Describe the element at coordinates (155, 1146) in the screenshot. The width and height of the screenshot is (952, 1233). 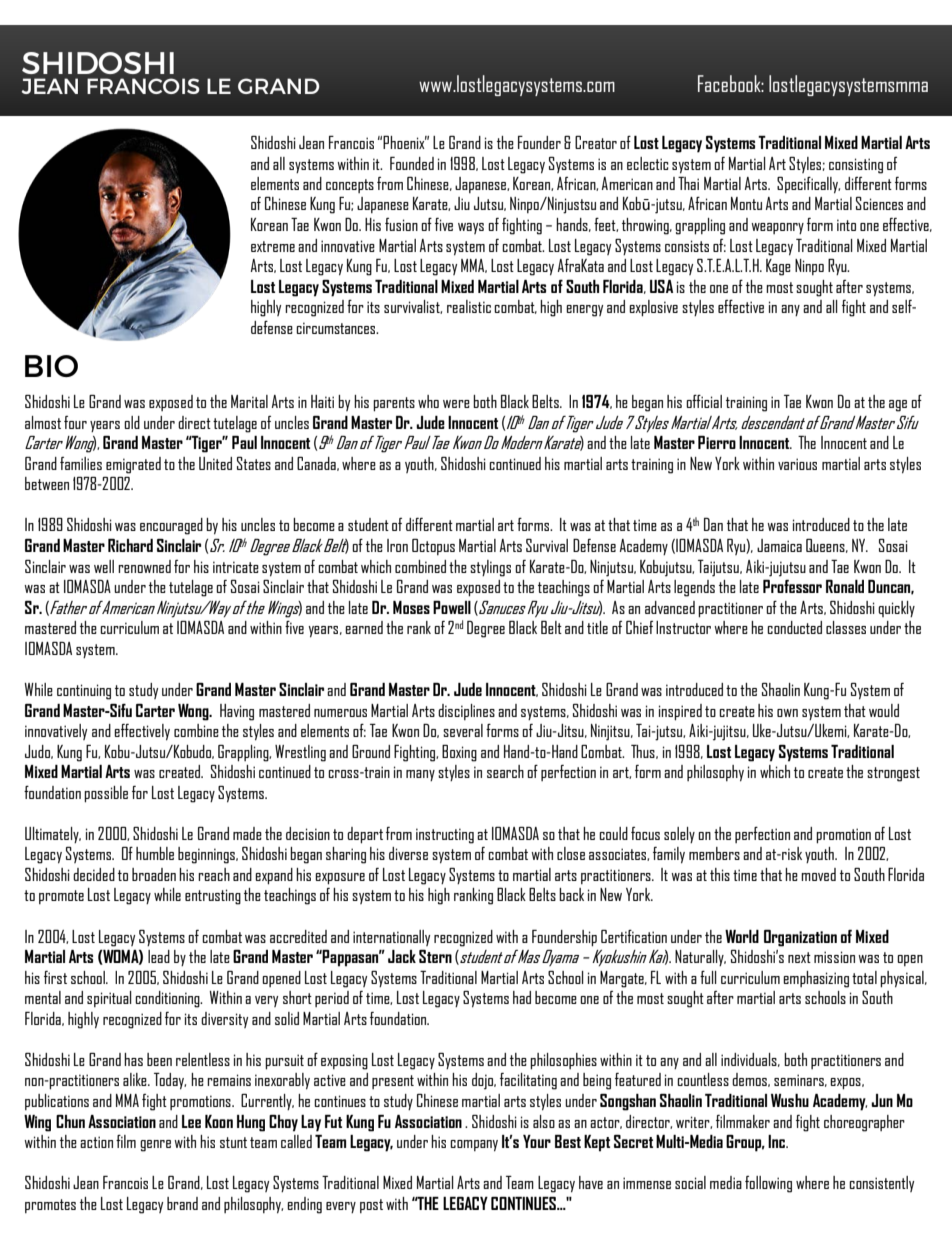
I see `genre` at that location.
